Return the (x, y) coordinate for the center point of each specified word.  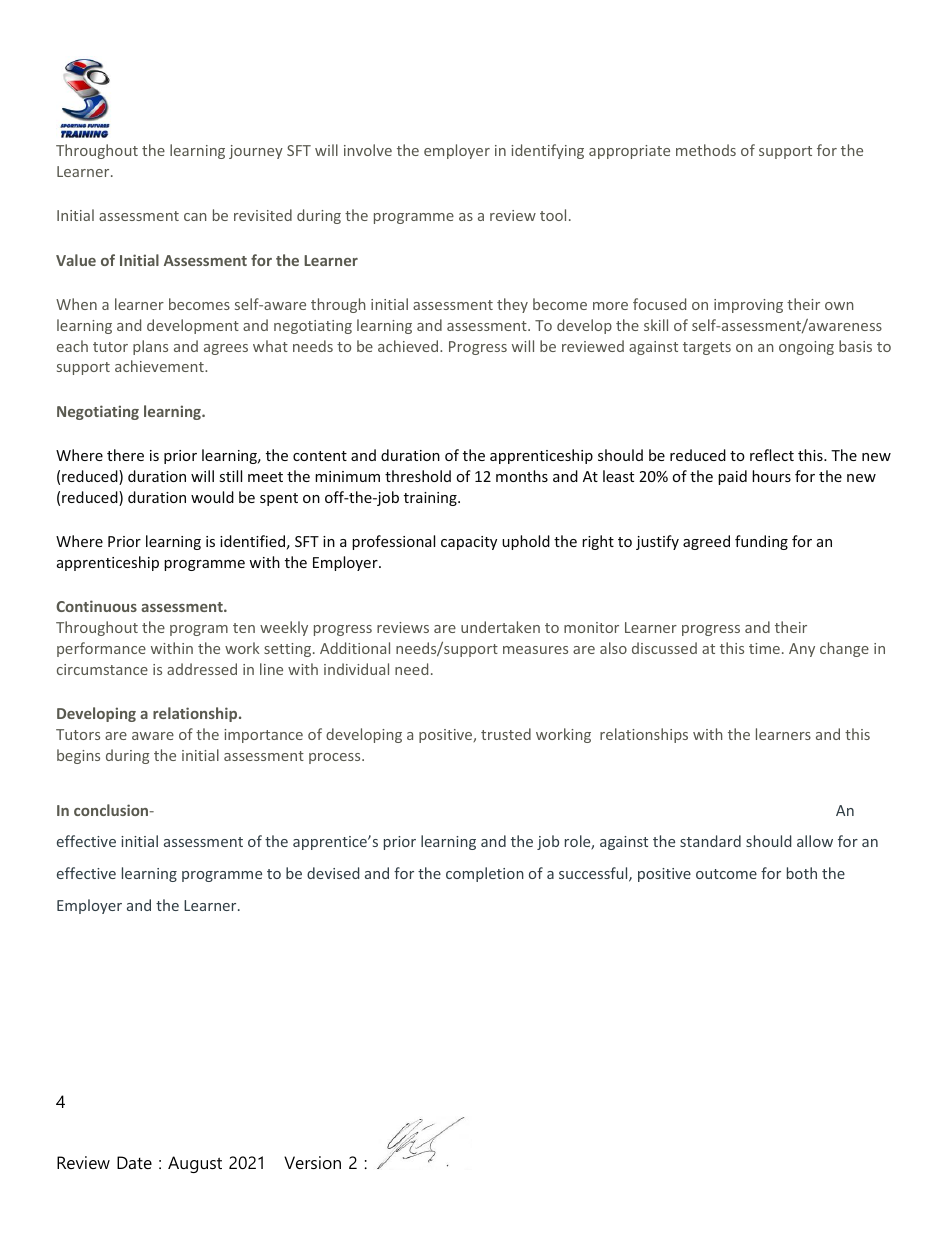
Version (312, 1162)
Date (134, 1162)
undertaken (500, 627)
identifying (547, 151)
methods (706, 150)
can (195, 217)
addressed (202, 669)
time (764, 648)
